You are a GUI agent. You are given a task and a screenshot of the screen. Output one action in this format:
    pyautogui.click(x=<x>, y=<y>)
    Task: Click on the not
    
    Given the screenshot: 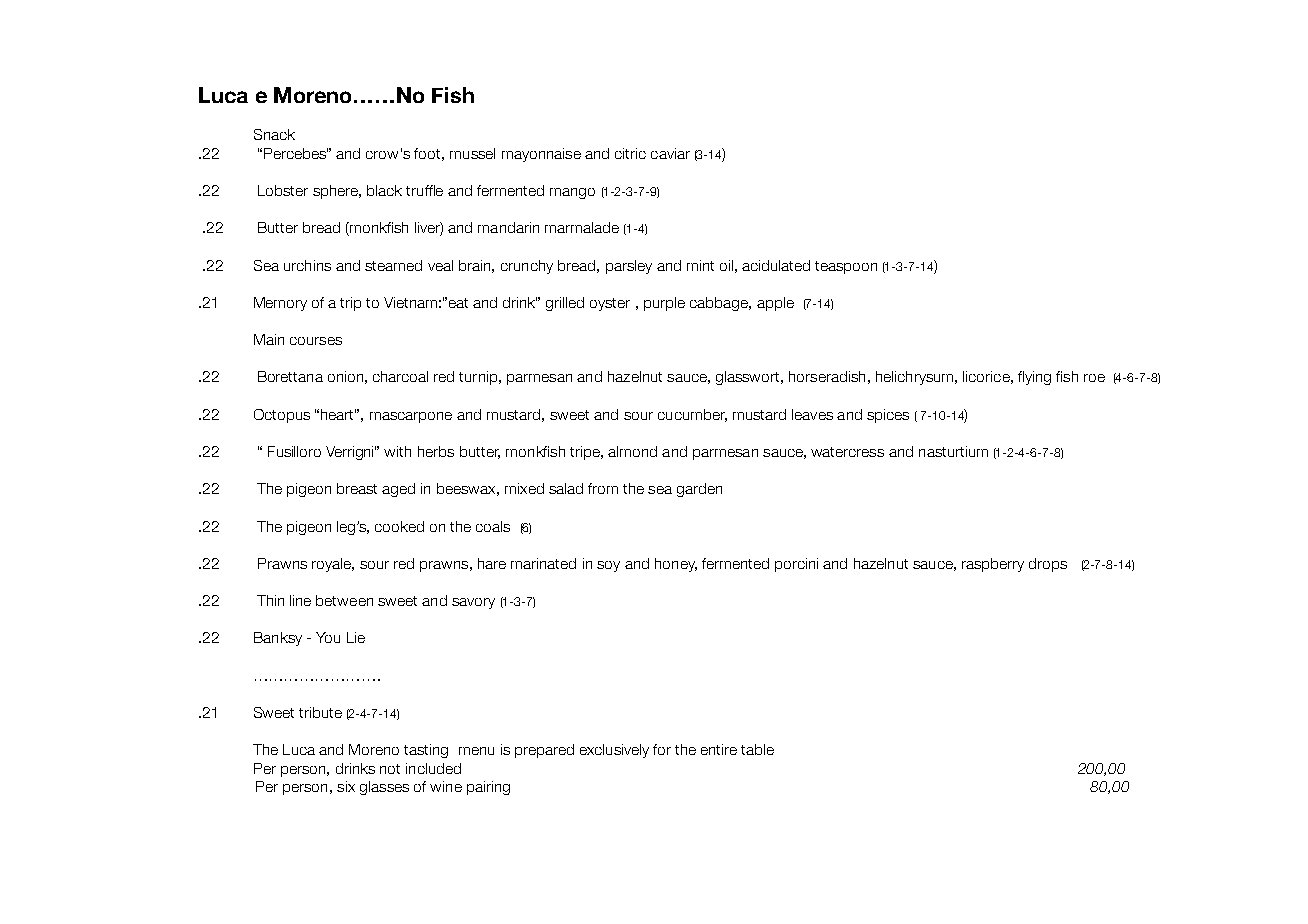 What is the action you would take?
    pyautogui.click(x=390, y=769)
